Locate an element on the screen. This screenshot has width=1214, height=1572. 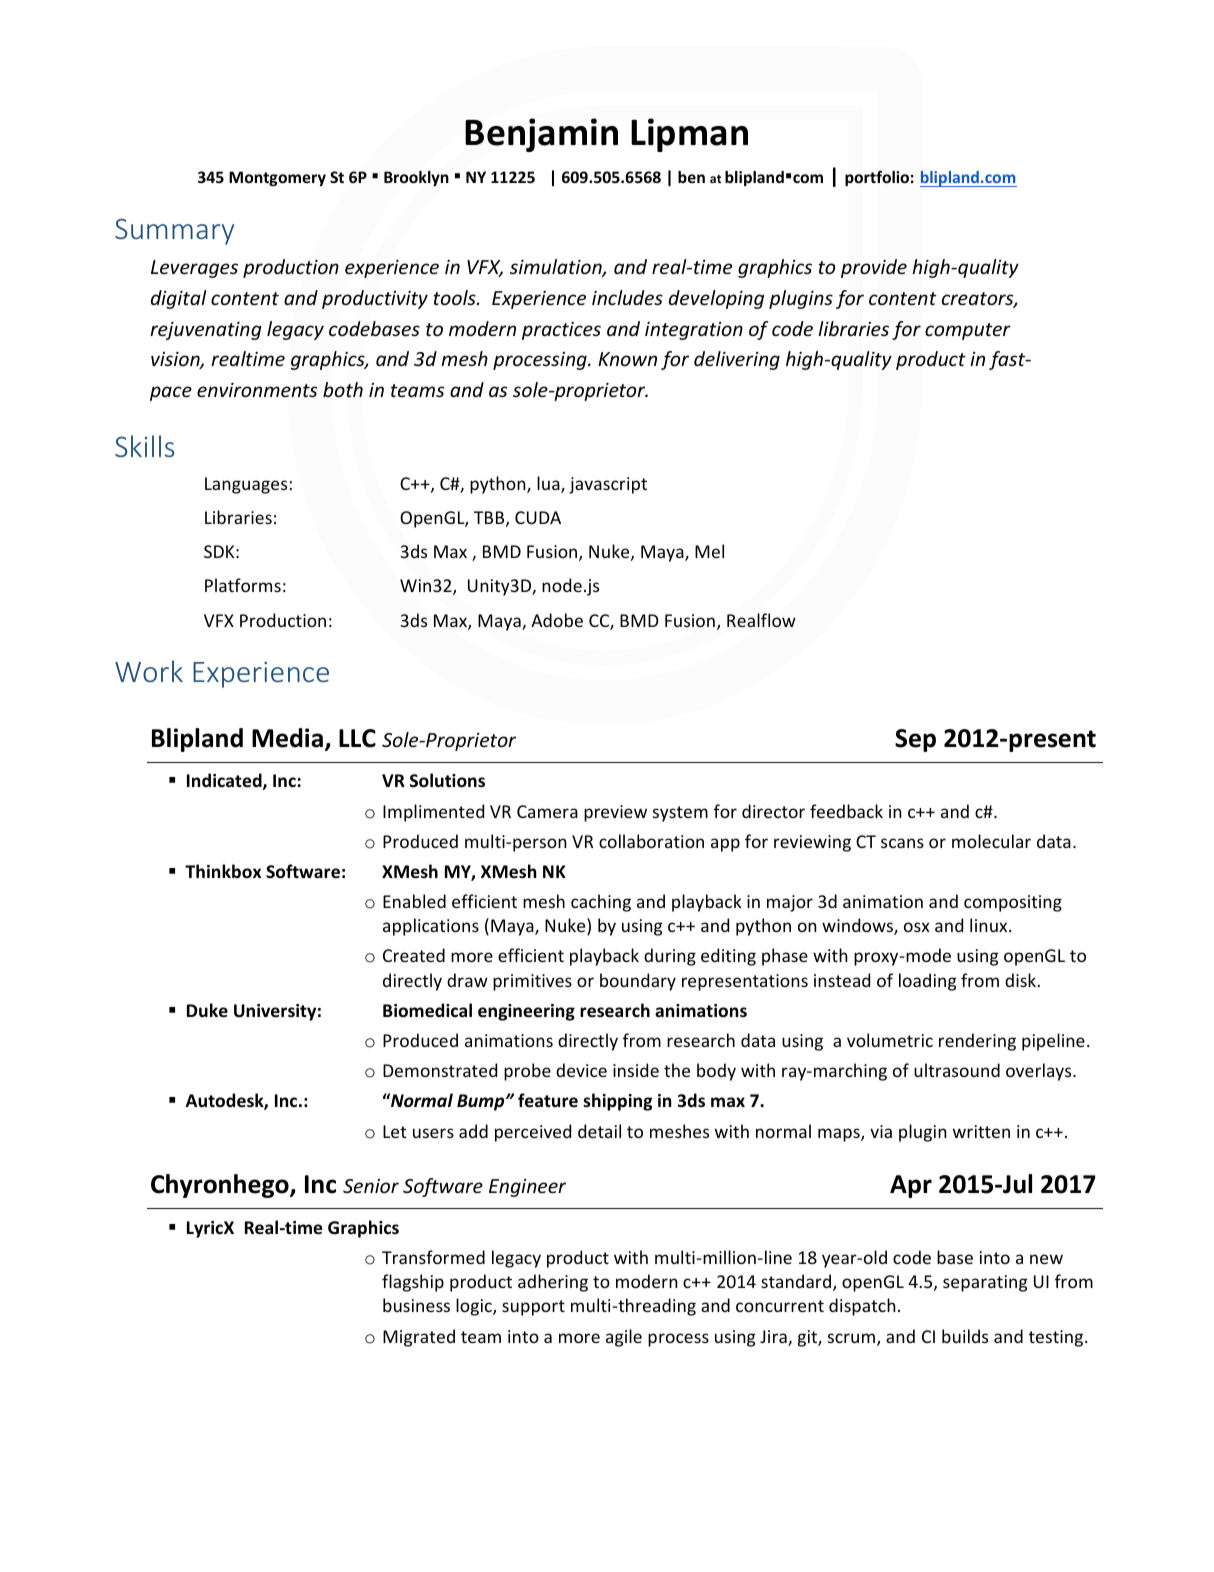
preview is located at coordinates (615, 813).
